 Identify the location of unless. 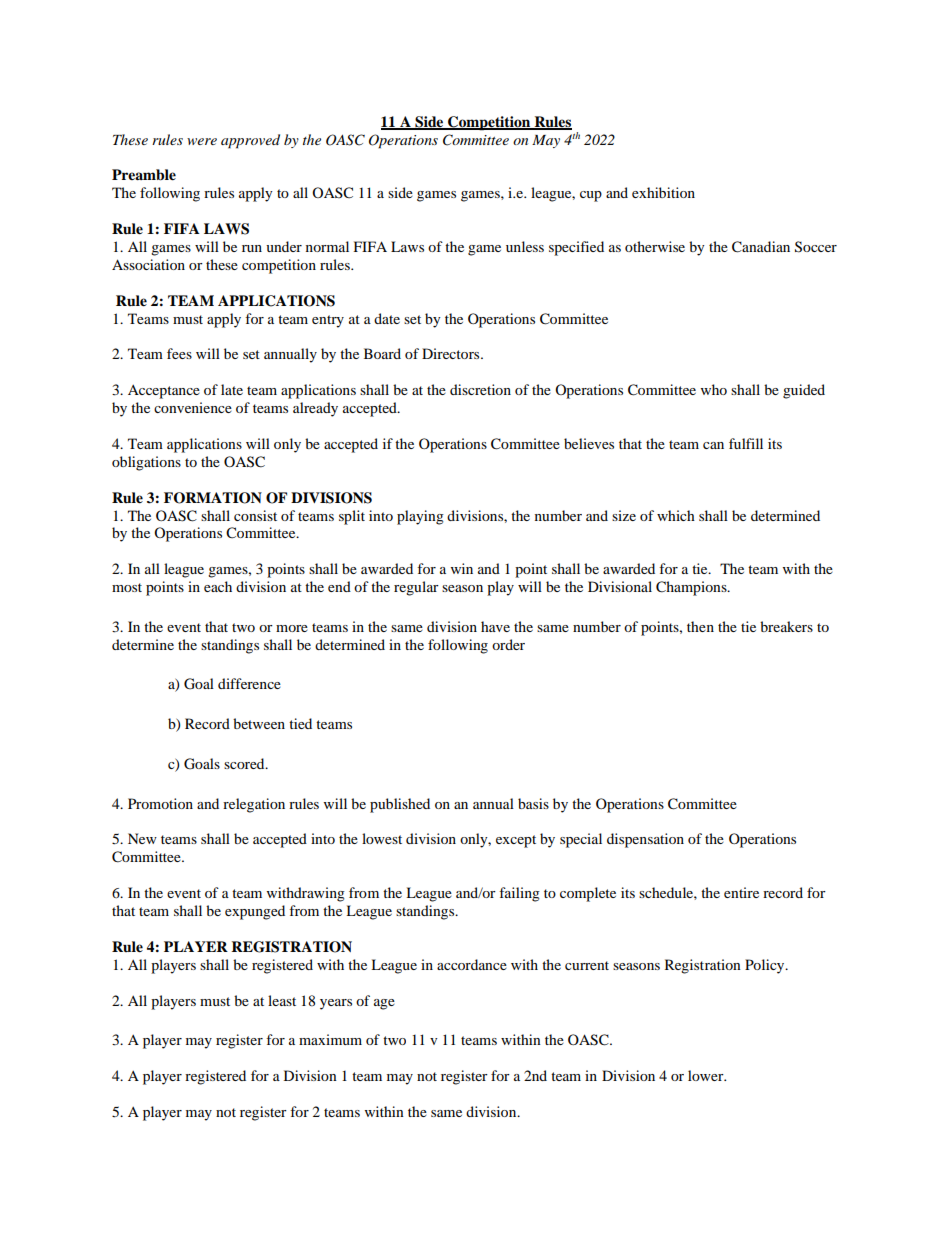
(525, 246).
